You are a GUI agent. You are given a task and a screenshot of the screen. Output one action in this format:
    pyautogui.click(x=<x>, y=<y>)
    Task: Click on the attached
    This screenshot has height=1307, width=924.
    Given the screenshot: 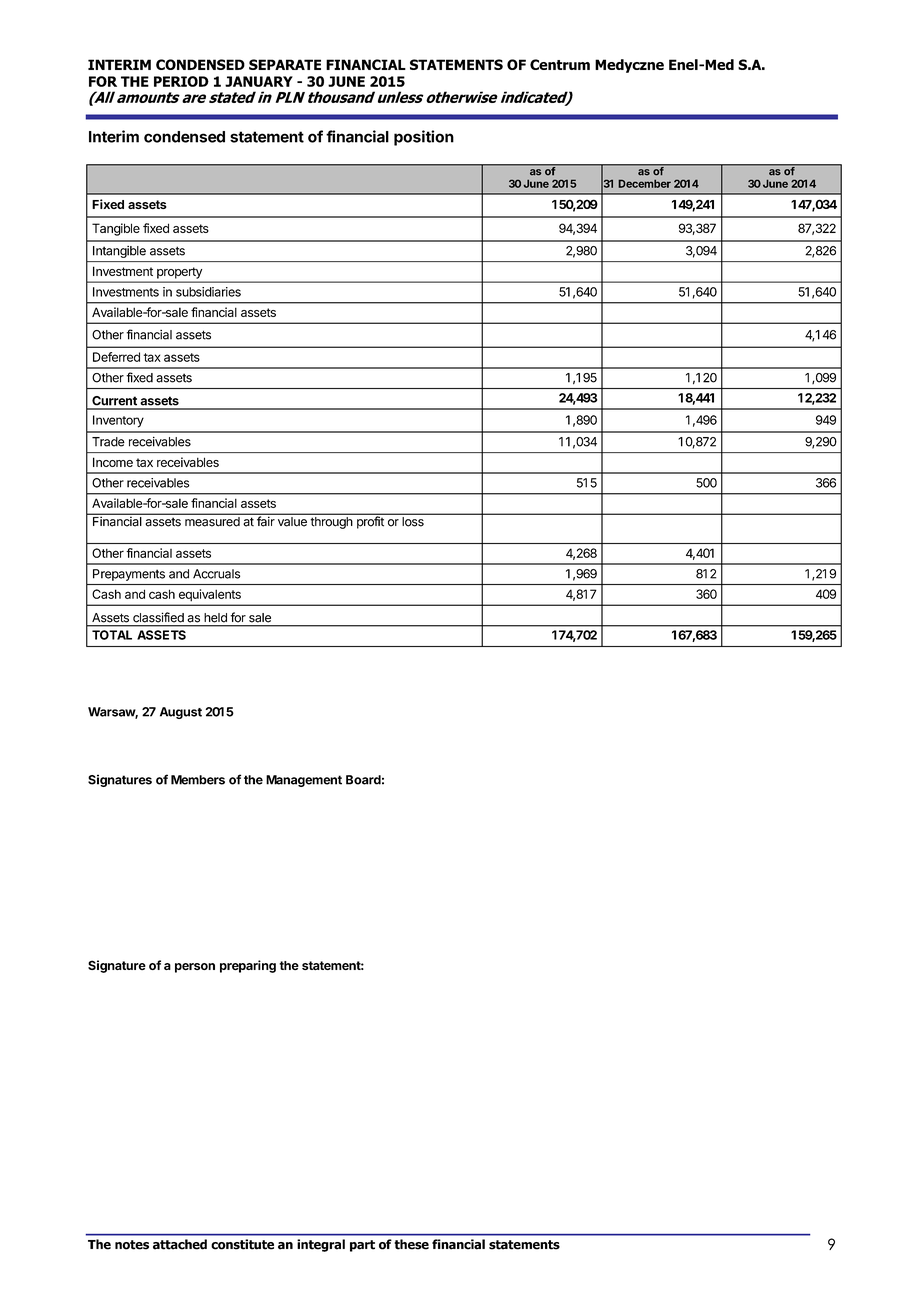 What is the action you would take?
    pyautogui.click(x=180, y=1244)
